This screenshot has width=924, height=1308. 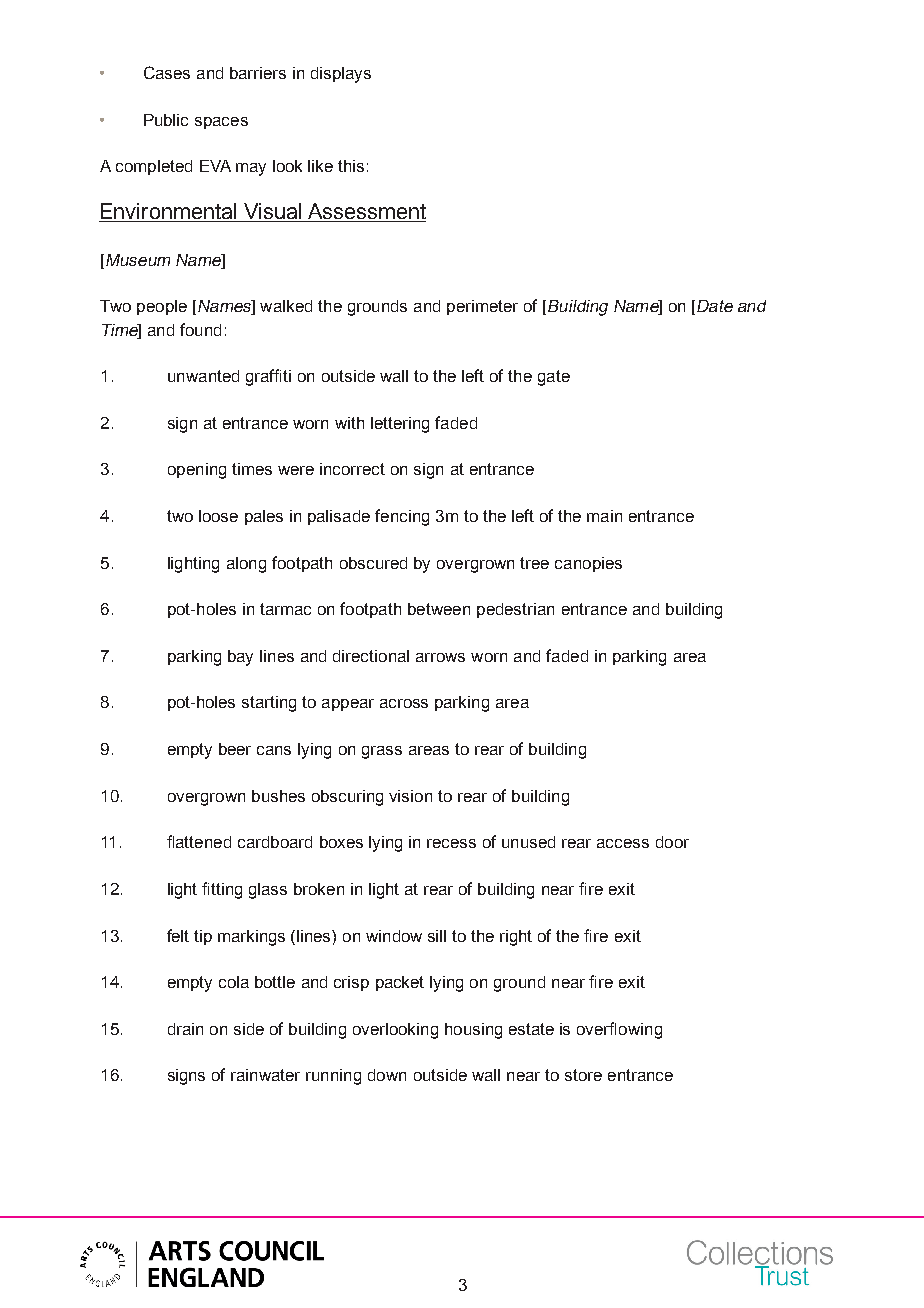 I want to click on drain, so click(x=185, y=1029).
